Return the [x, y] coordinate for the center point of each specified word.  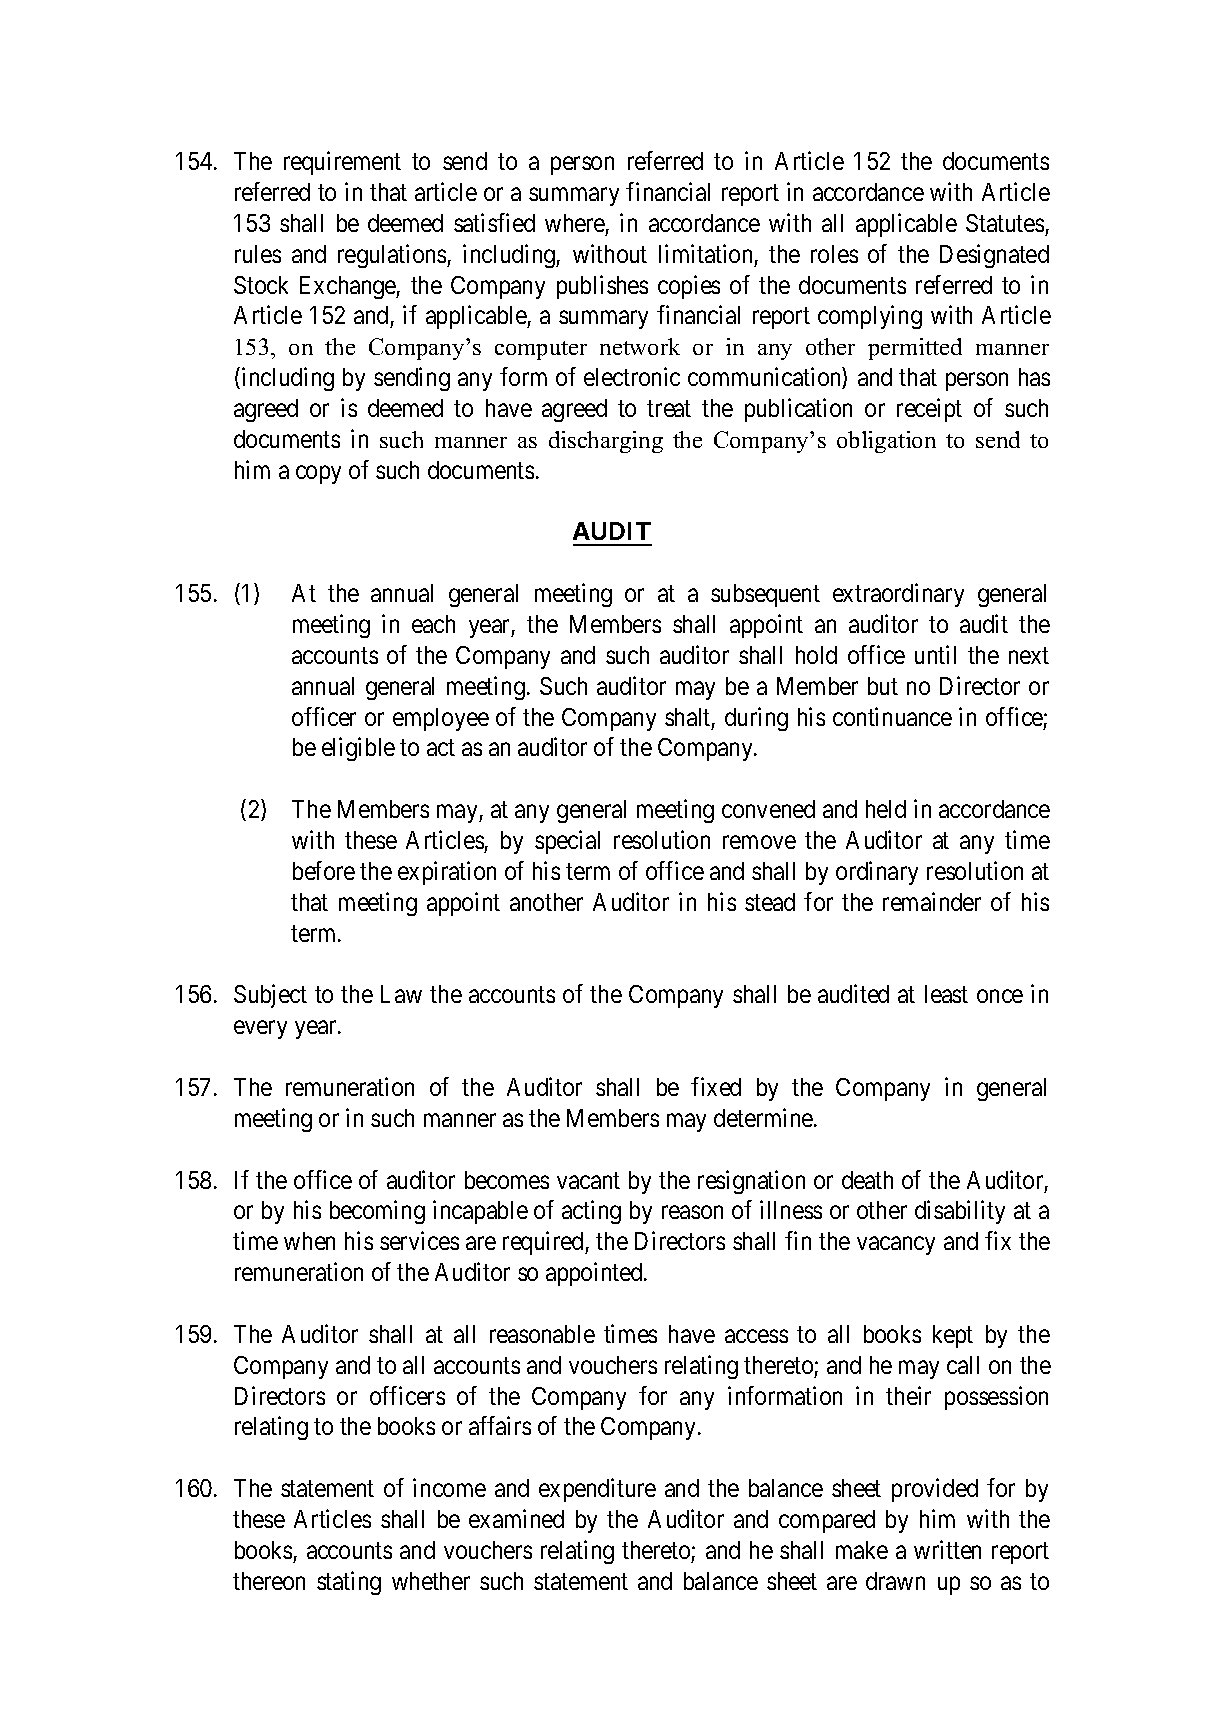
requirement [342, 163]
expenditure [597, 1490]
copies [689, 287]
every [260, 1030]
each [433, 624]
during [756, 719]
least [946, 994]
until [935, 654]
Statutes [1005, 223]
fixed [716, 1086]
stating [349, 1583]
